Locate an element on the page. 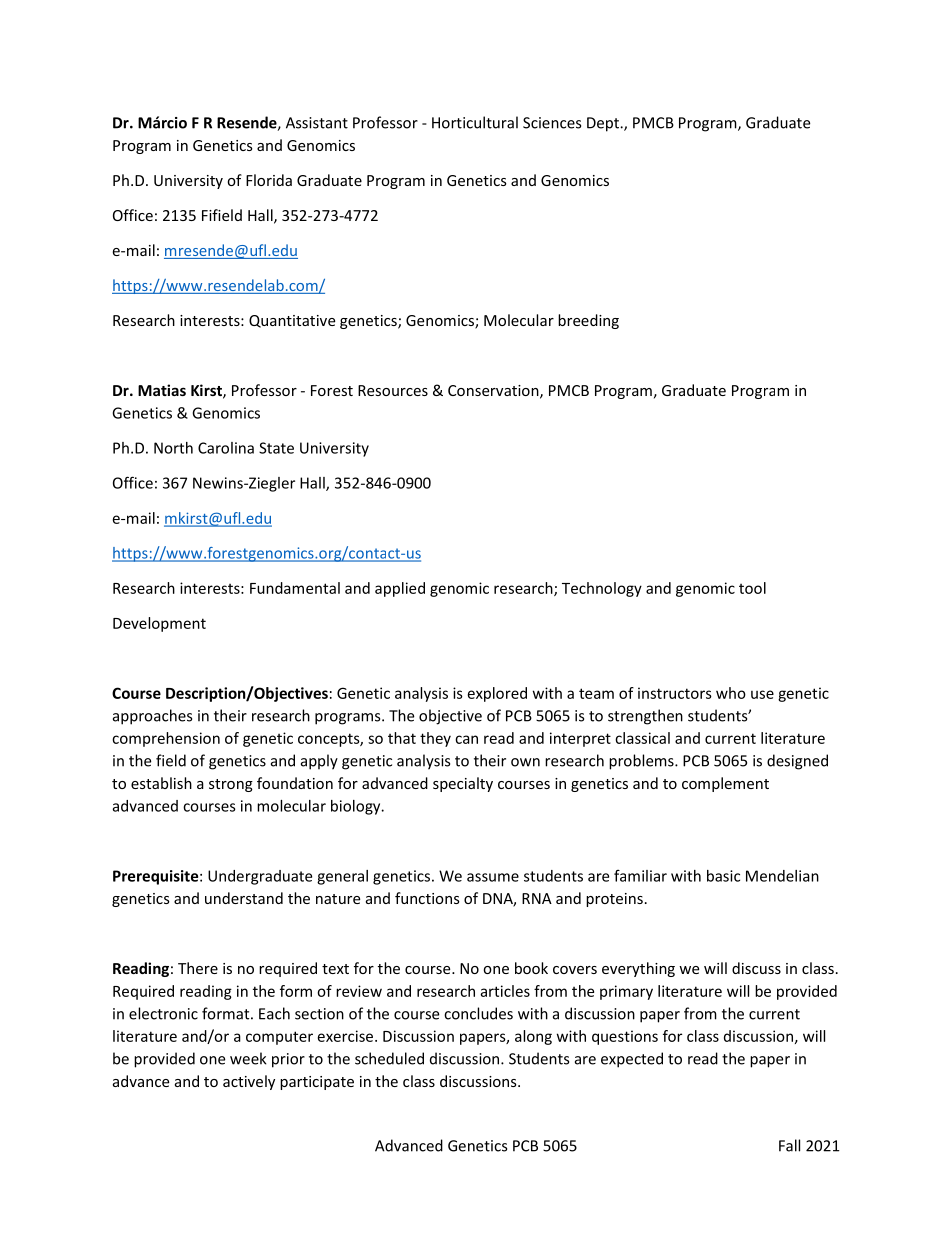 This document has width=952, height=1233. scheduled is located at coordinates (389, 1058).
